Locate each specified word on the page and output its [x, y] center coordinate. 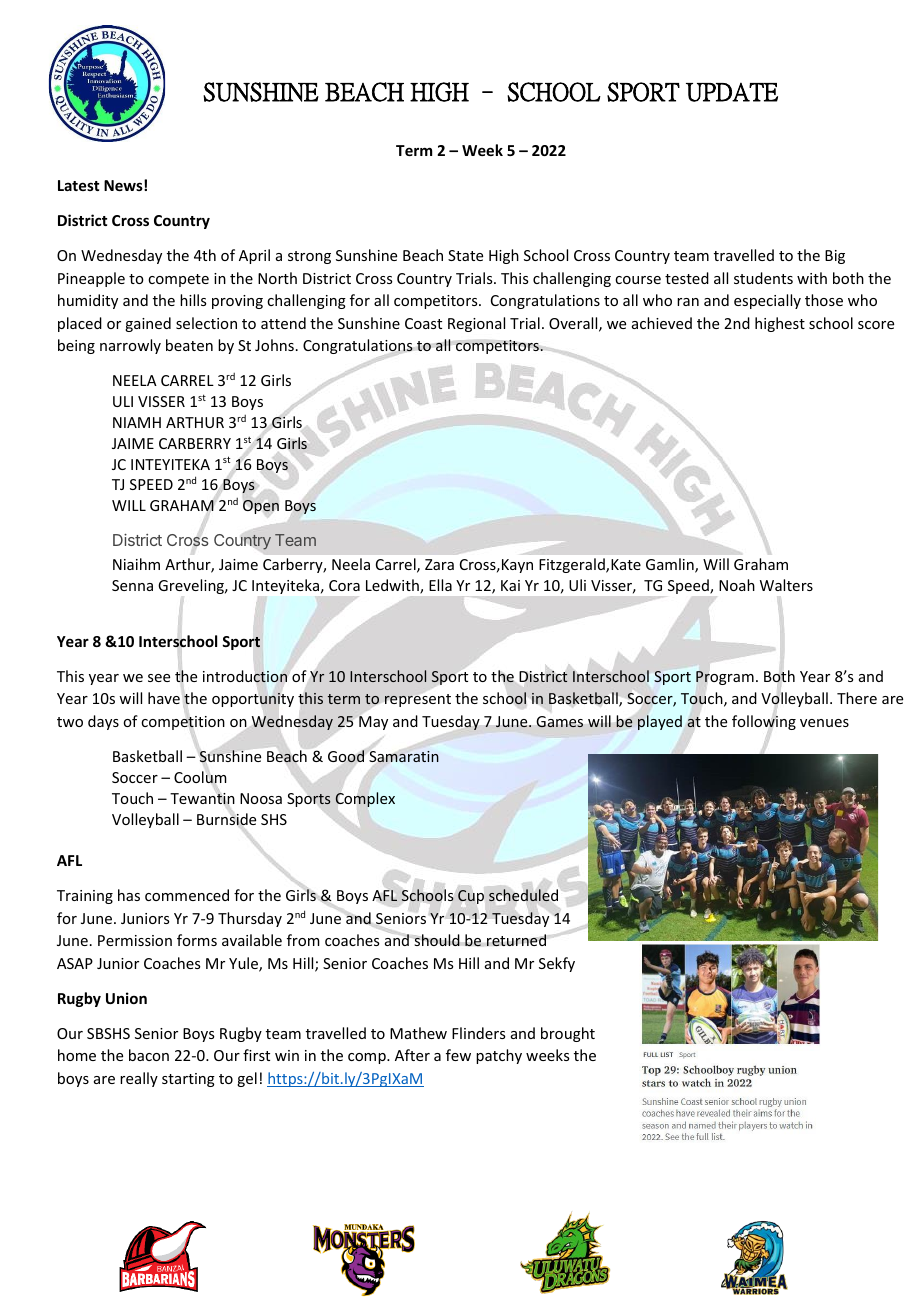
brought [568, 1034]
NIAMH [137, 422]
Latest [78, 185]
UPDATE [732, 92]
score [876, 325]
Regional [476, 324]
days [103, 722]
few [458, 1055]
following [764, 722]
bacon [149, 1055]
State [465, 255]
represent [418, 700]
